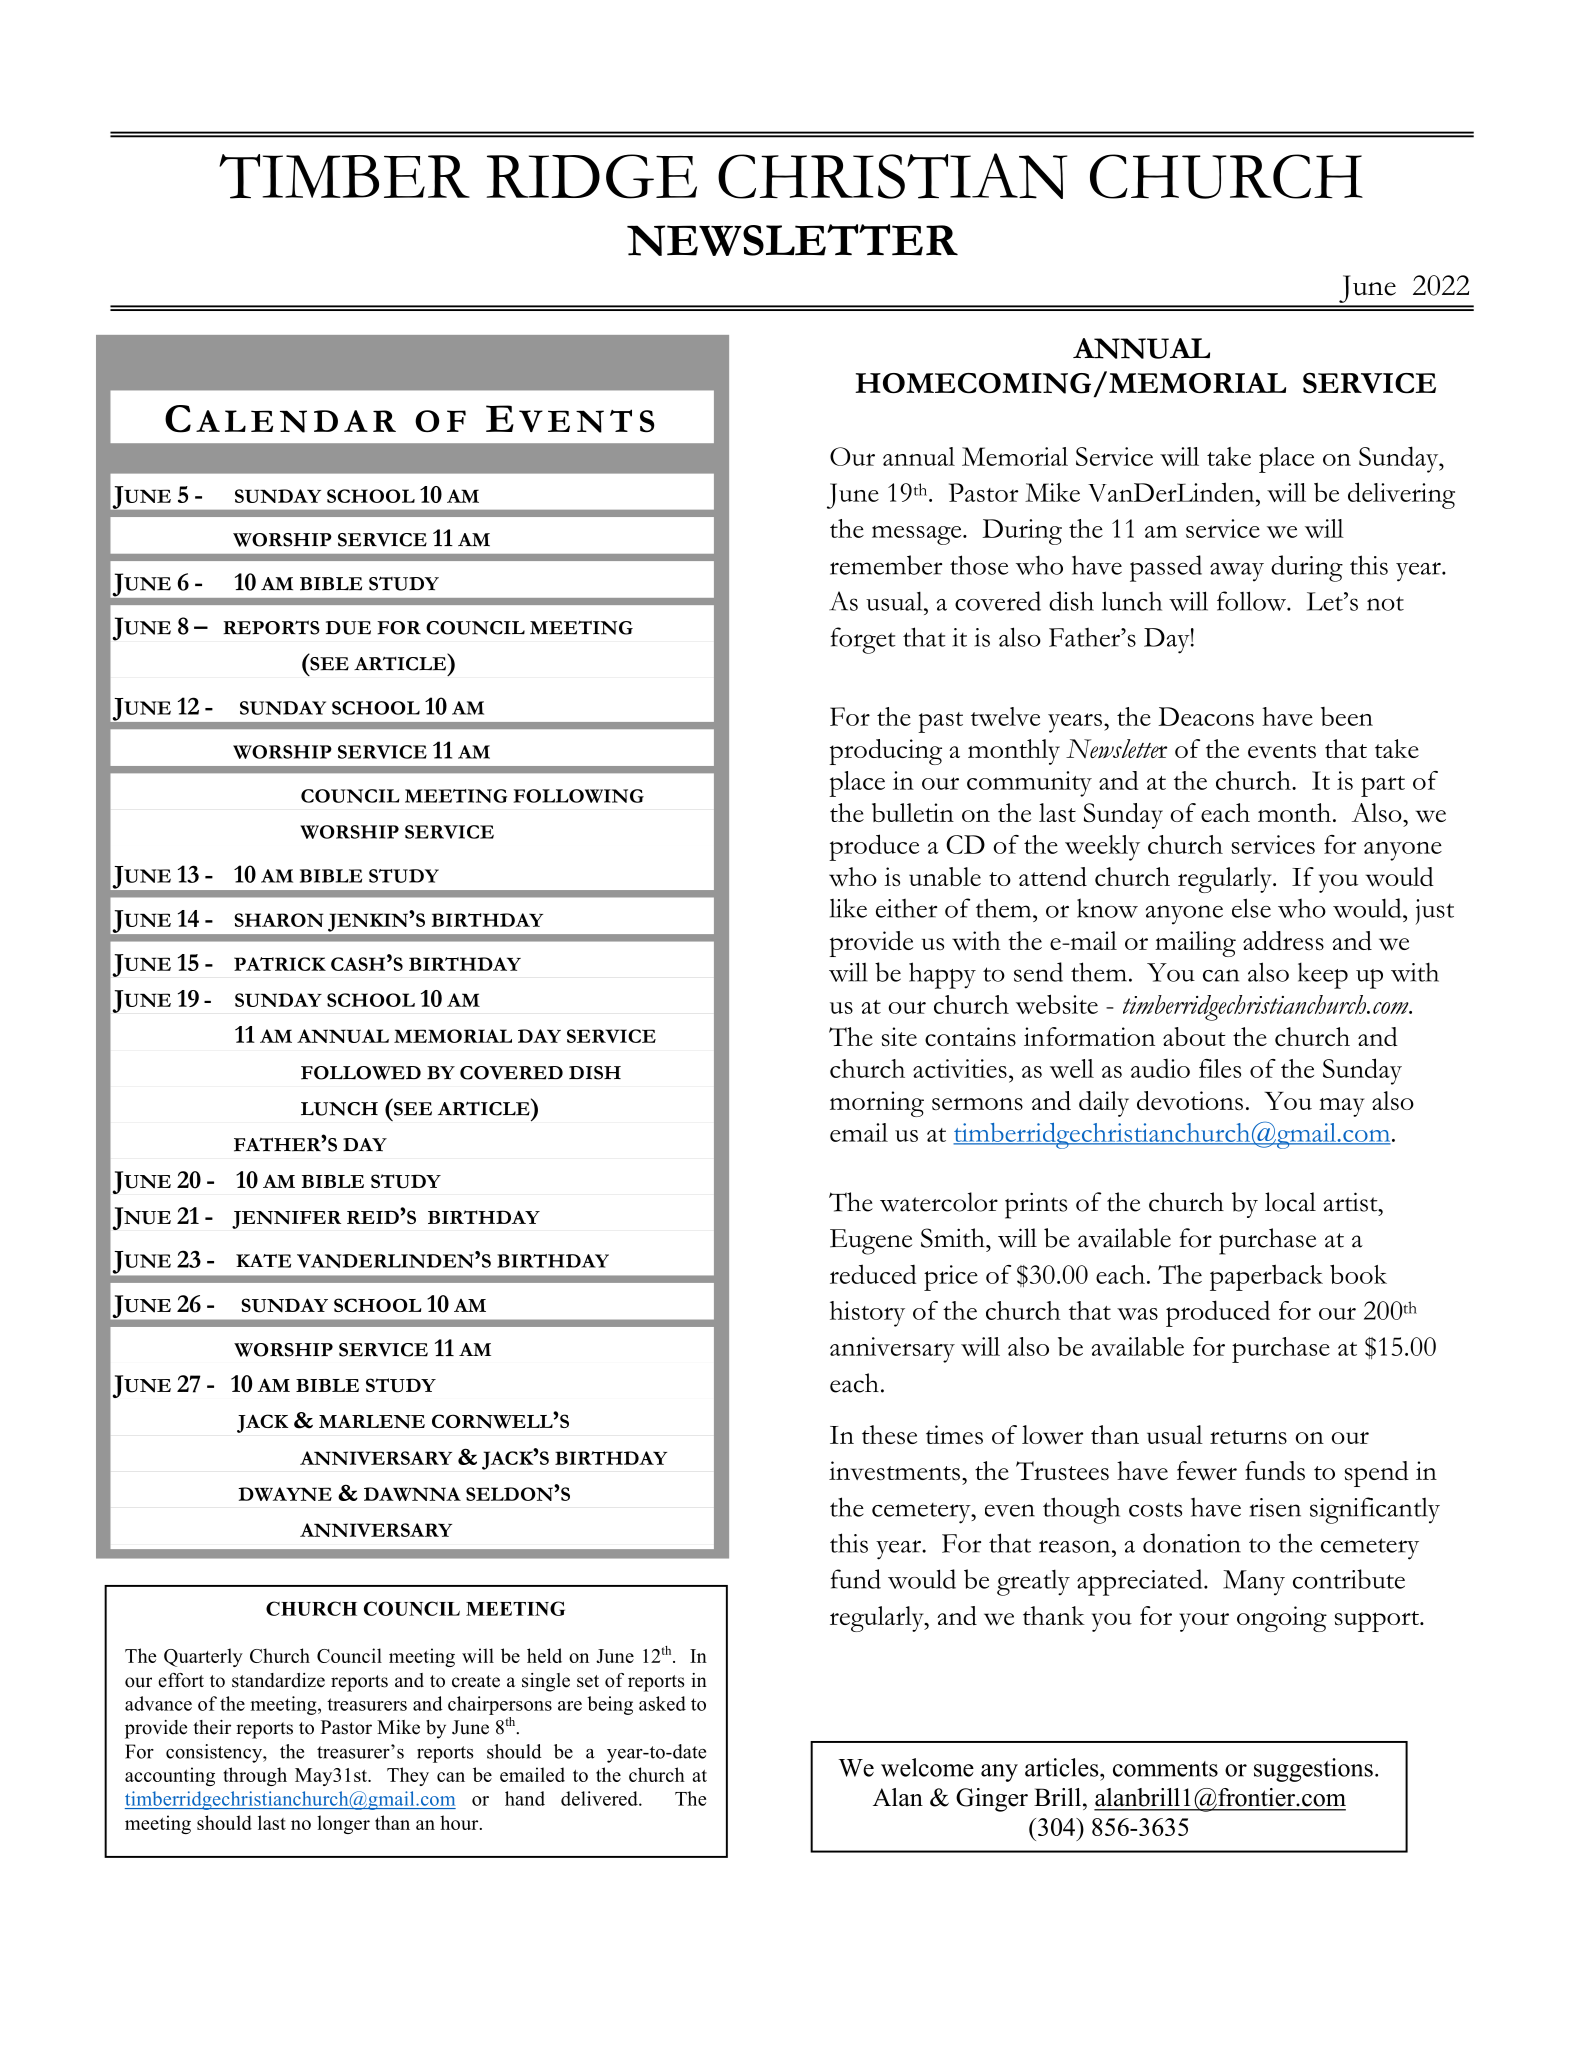 This document has width=1583, height=2048. I want to click on through, so click(255, 1776).
